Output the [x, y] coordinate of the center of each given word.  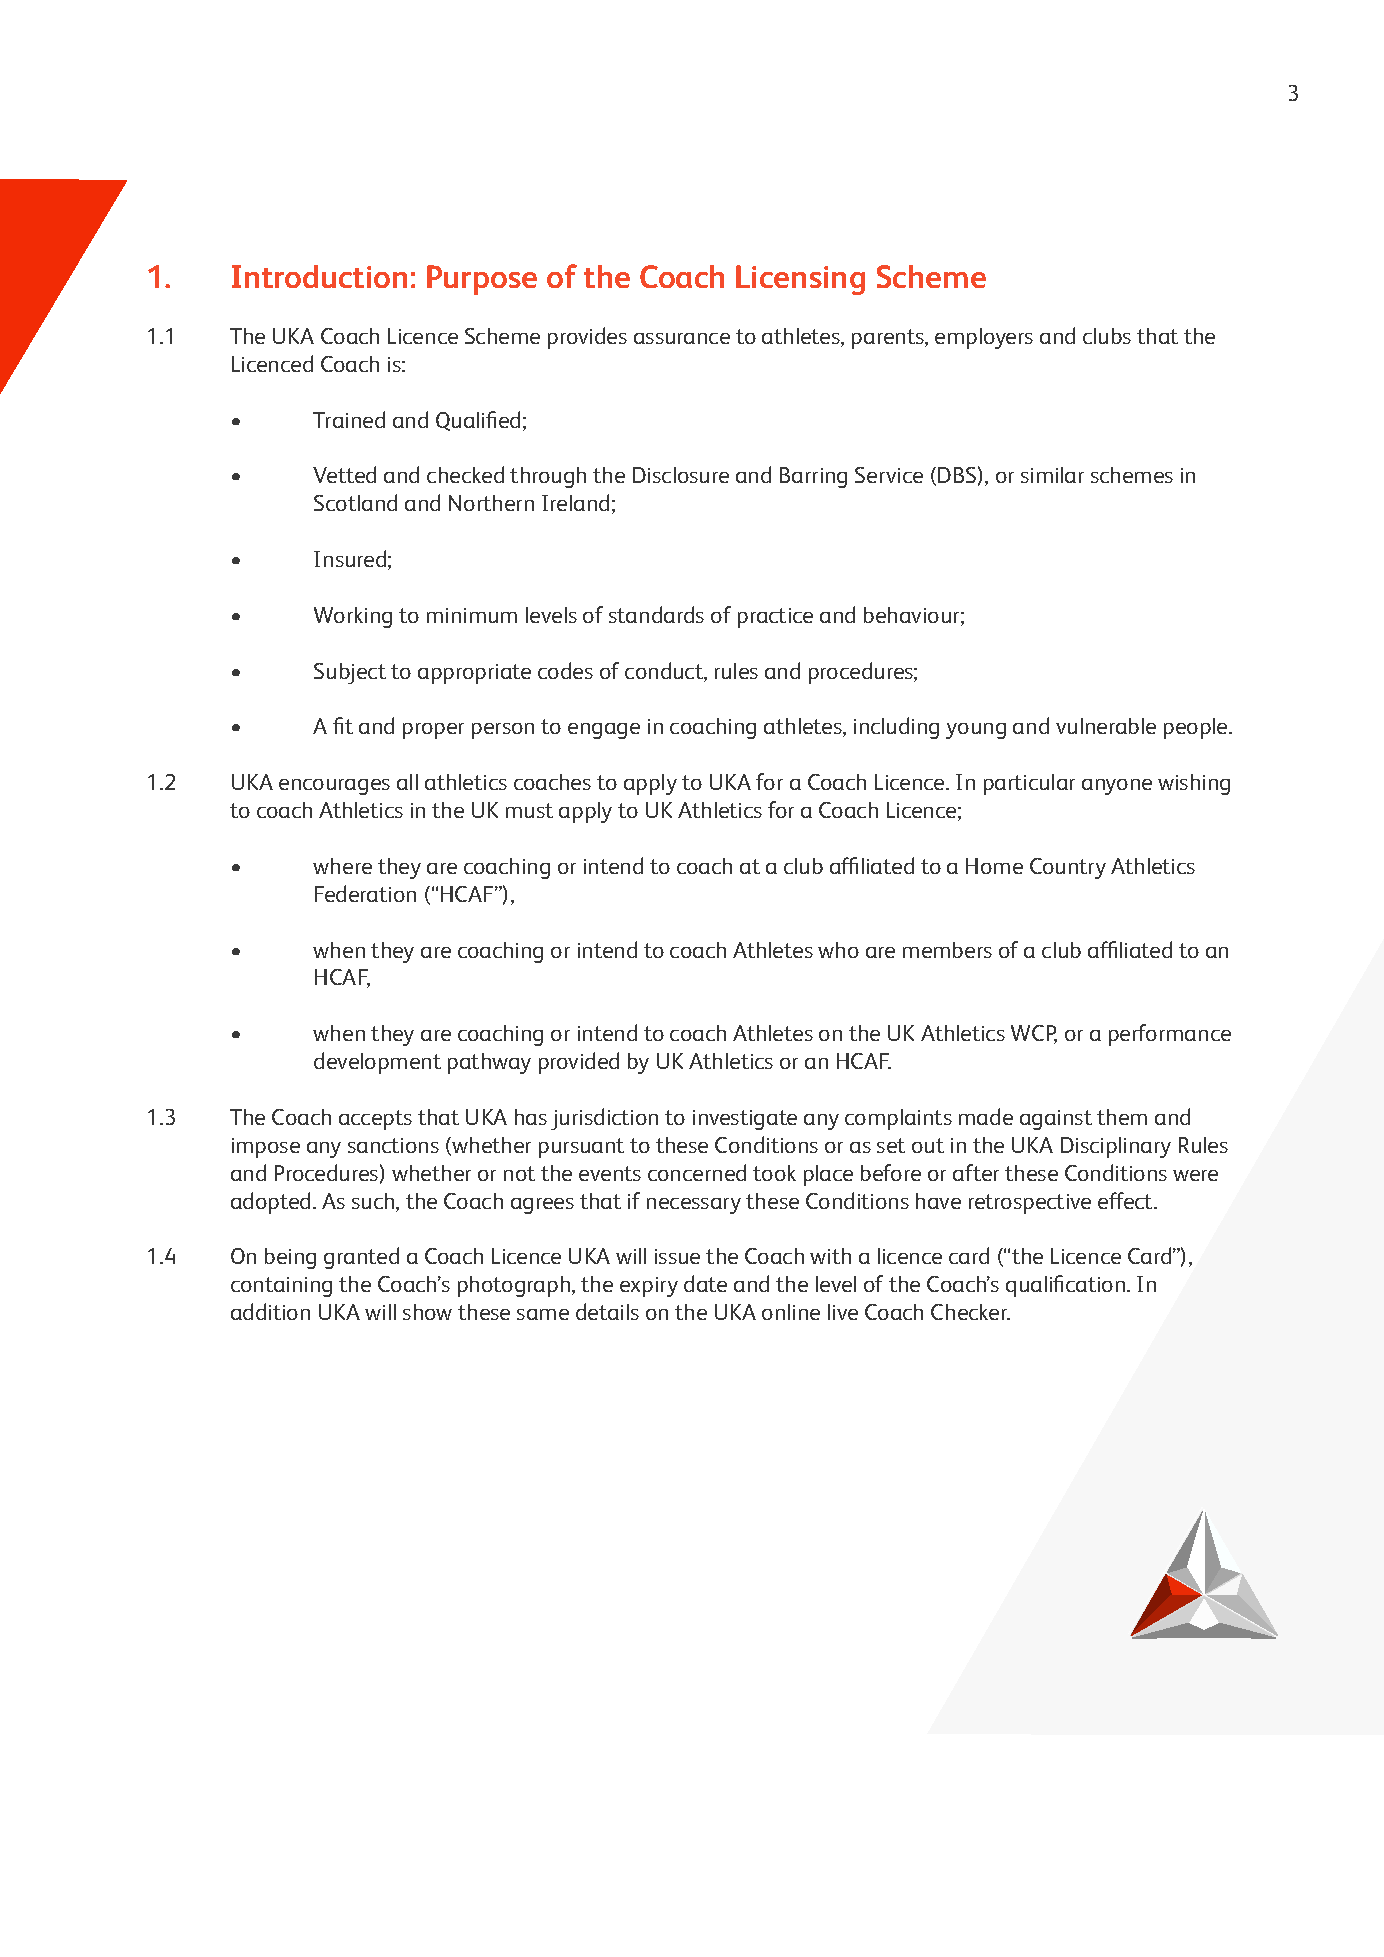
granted [361, 1258]
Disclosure [681, 475]
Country [1068, 868]
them [1122, 1117]
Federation [365, 893]
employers [984, 338]
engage [604, 731]
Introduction [319, 276]
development [377, 1063]
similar [1052, 475]
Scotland [355, 502]
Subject [350, 673]
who [838, 950]
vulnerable [1106, 726]
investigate [745, 1120]
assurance [682, 338]
